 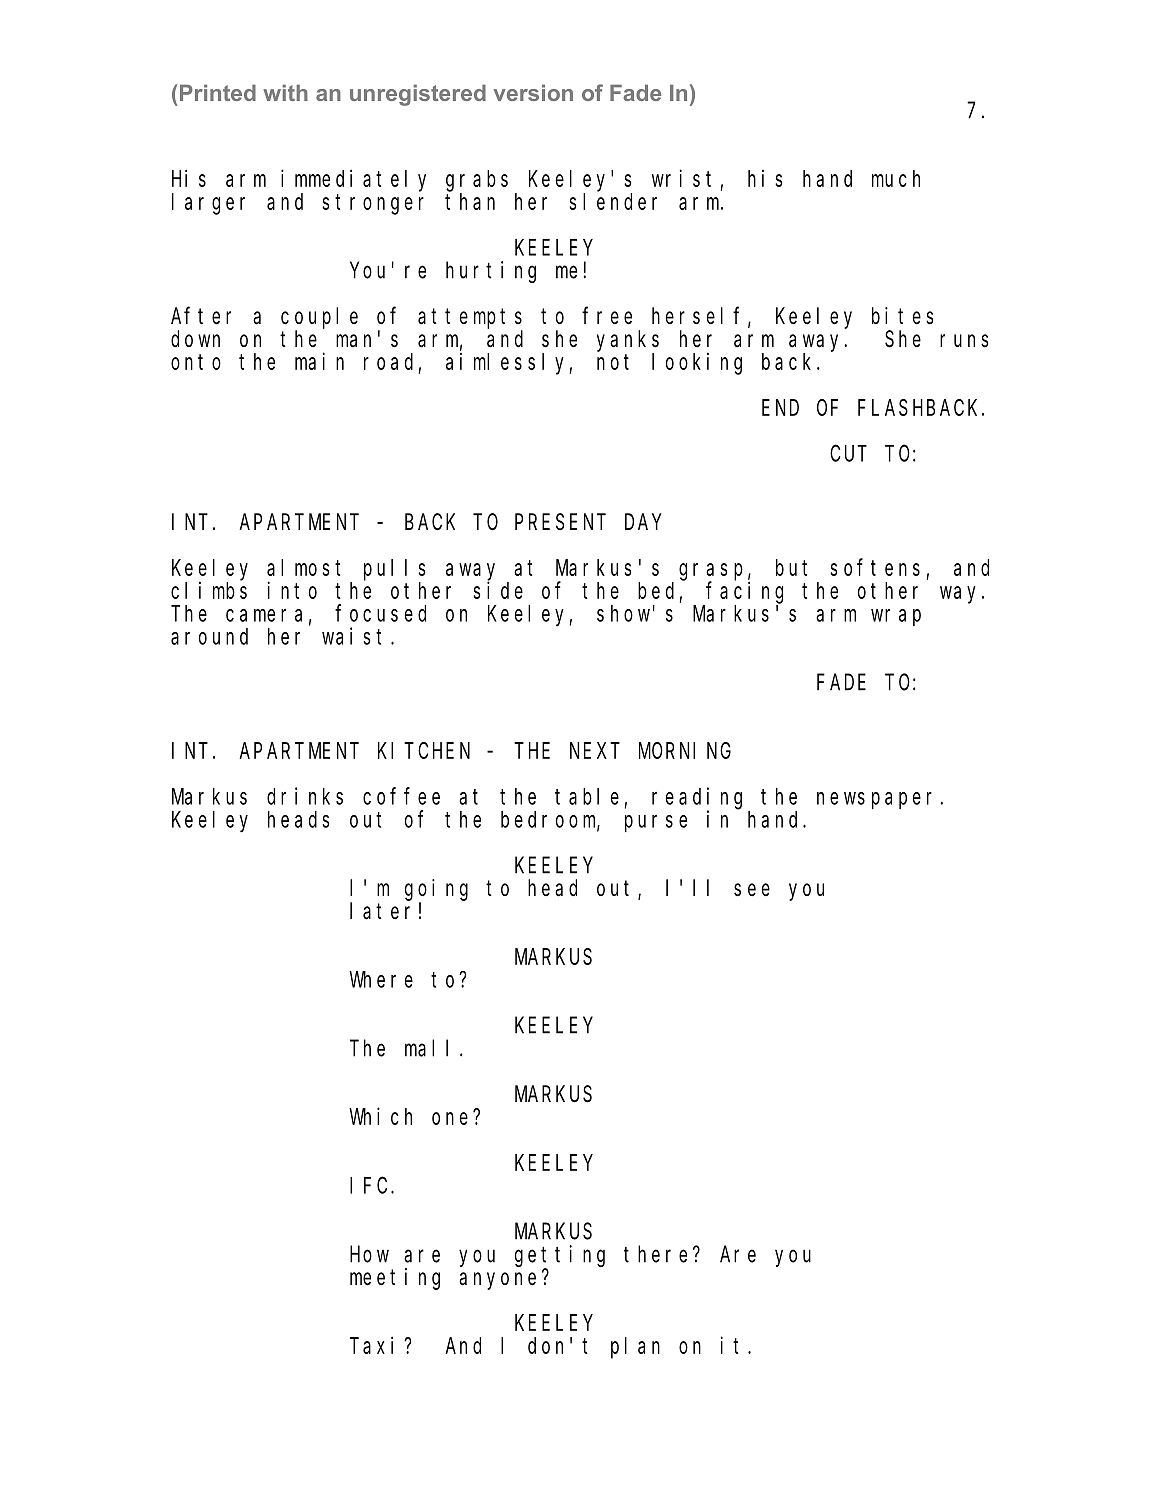 I want to click on bites, so click(x=903, y=316).
